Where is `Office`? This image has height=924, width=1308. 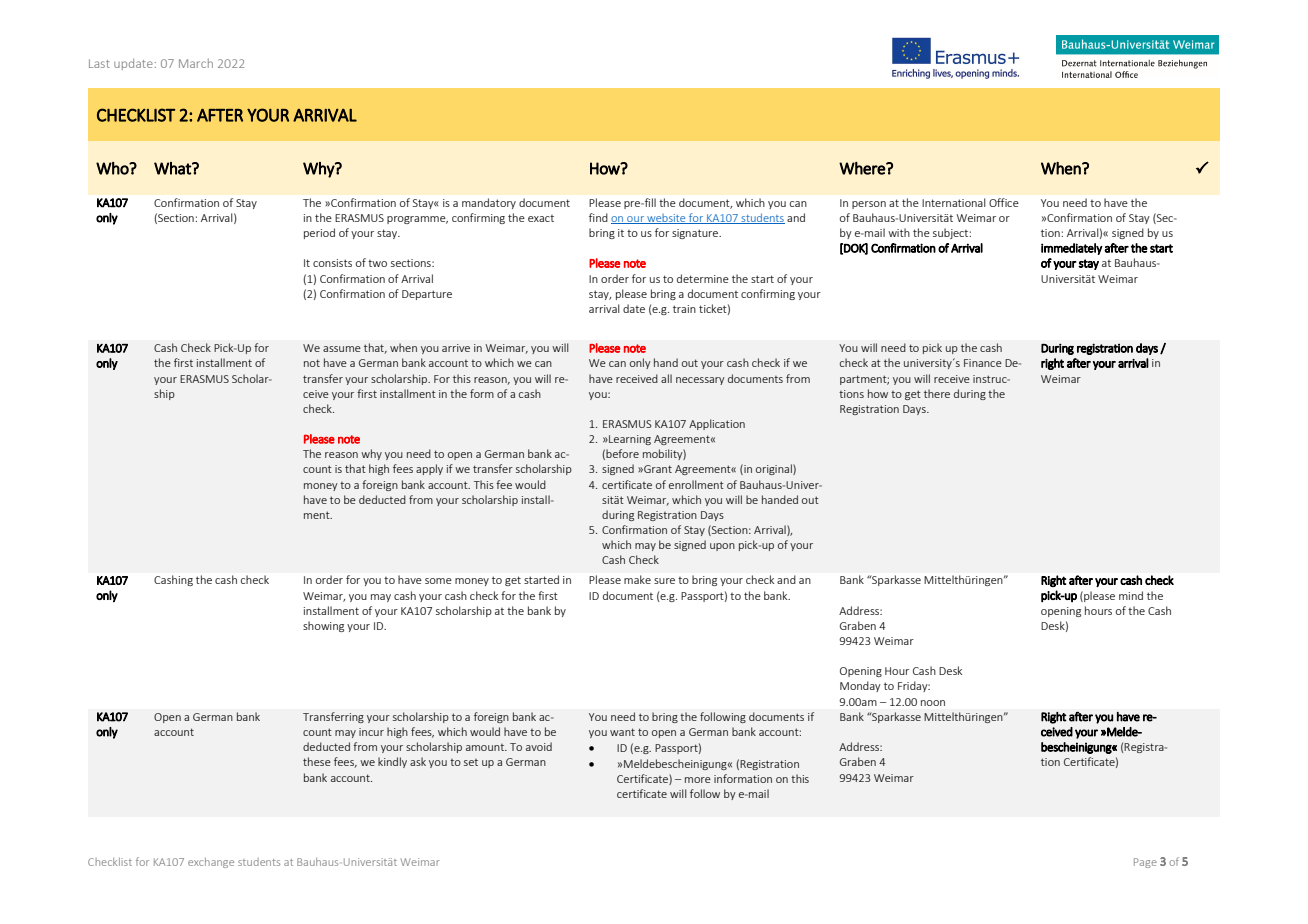 Office is located at coordinates (1004, 202).
